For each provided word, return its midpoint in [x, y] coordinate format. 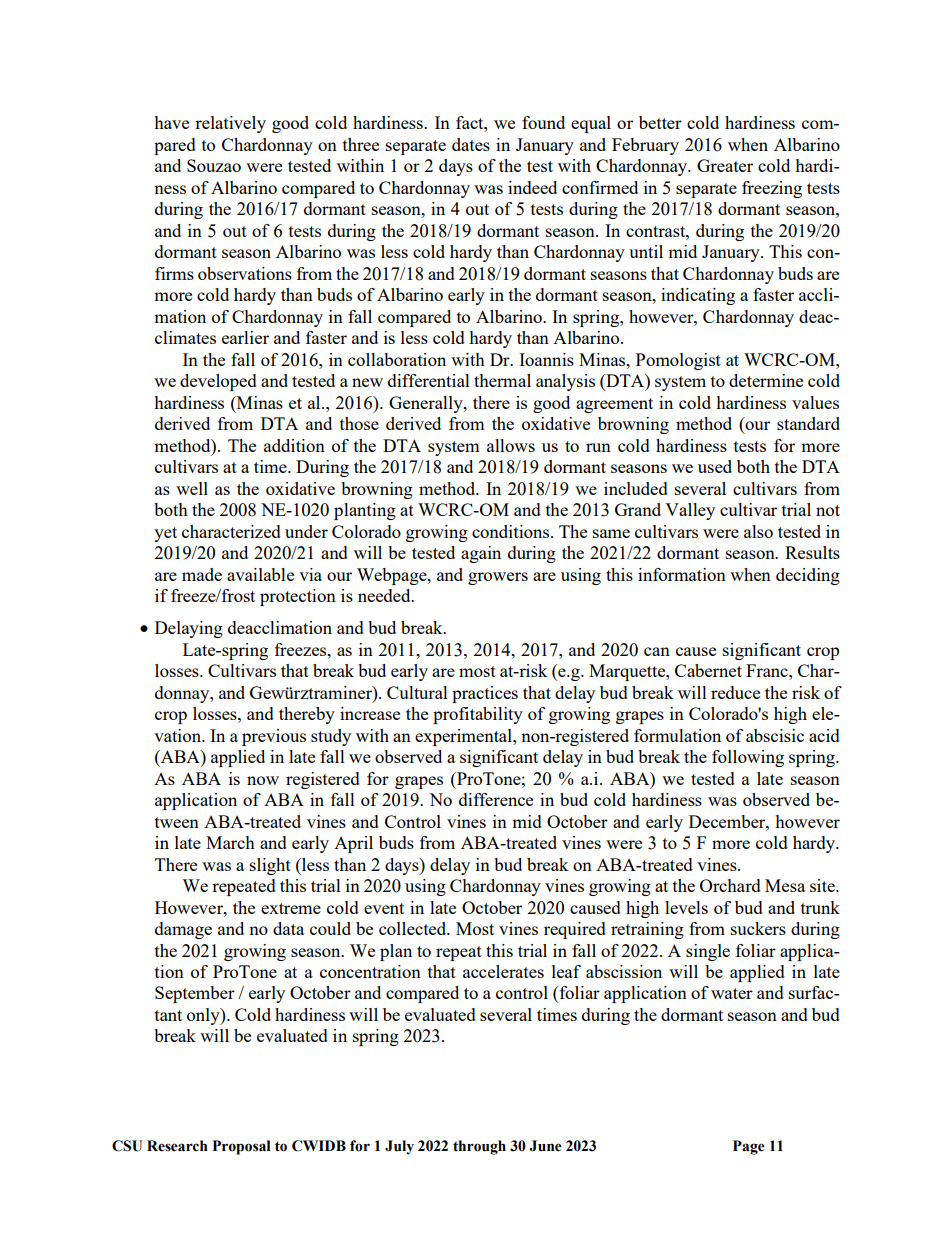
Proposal [241, 1147]
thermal [502, 380]
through [479, 1147]
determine [766, 380]
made [202, 574]
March [230, 842]
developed [218, 382]
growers [498, 578]
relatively [230, 124]
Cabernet [708, 670]
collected [414, 928]
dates [471, 144]
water [732, 993]
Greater [725, 165]
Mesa [785, 885]
